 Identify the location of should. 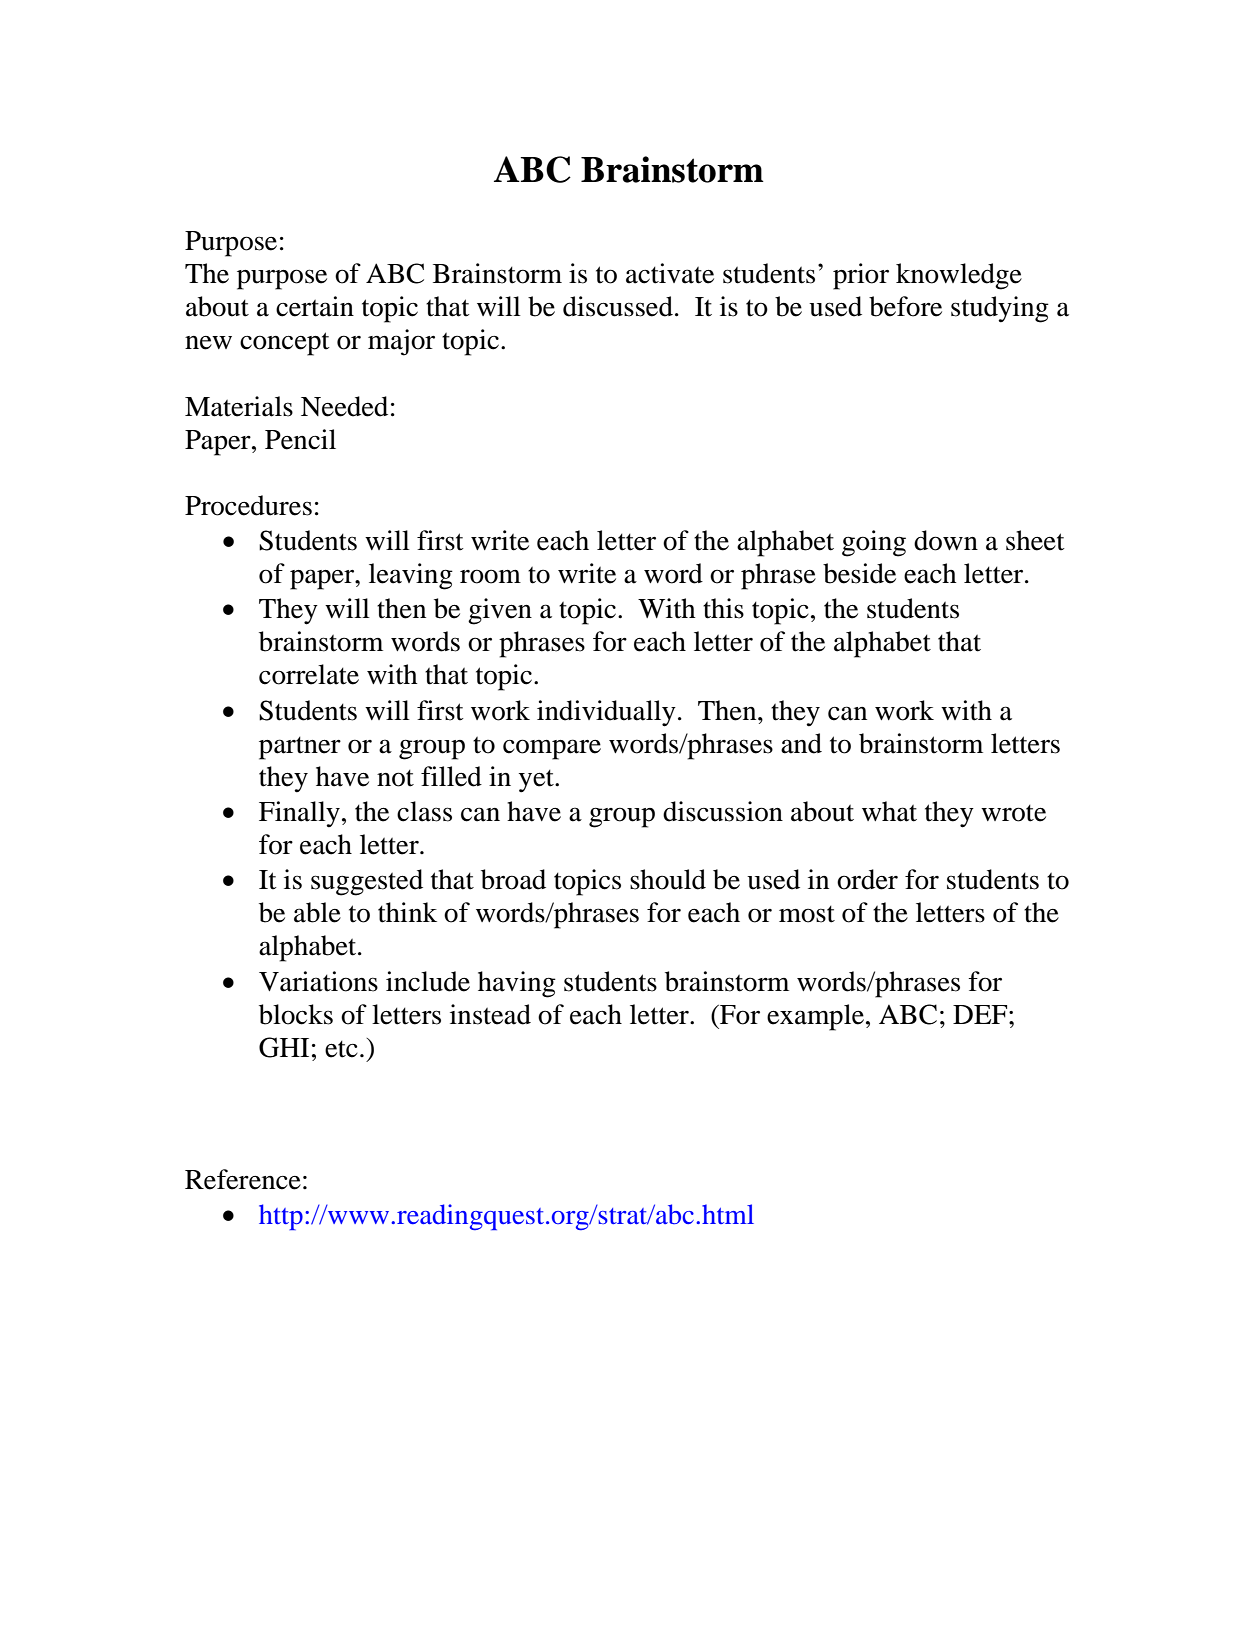
(668, 879).
